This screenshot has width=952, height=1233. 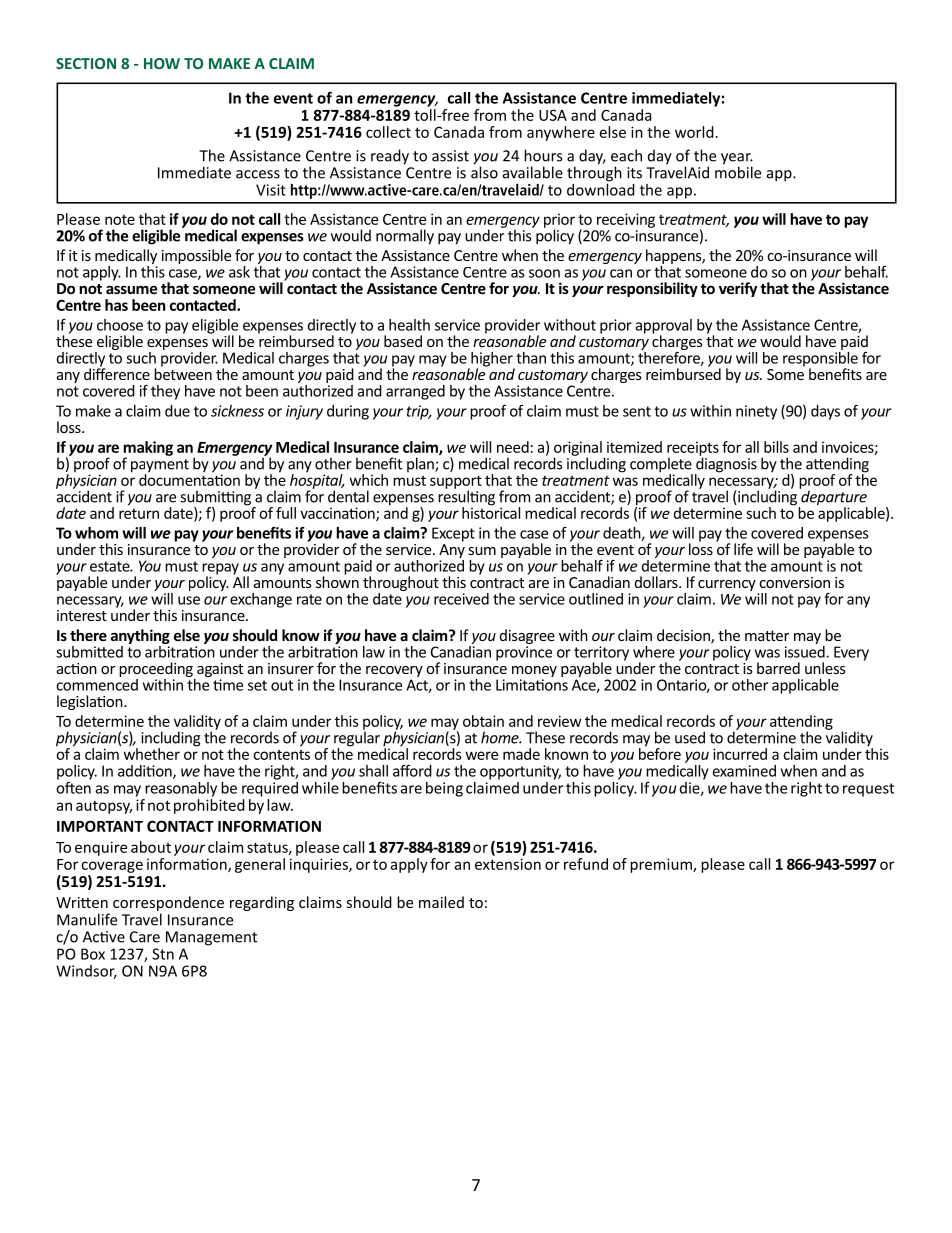 What do you see at coordinates (662, 865) in the screenshot?
I see `premium` at bounding box center [662, 865].
